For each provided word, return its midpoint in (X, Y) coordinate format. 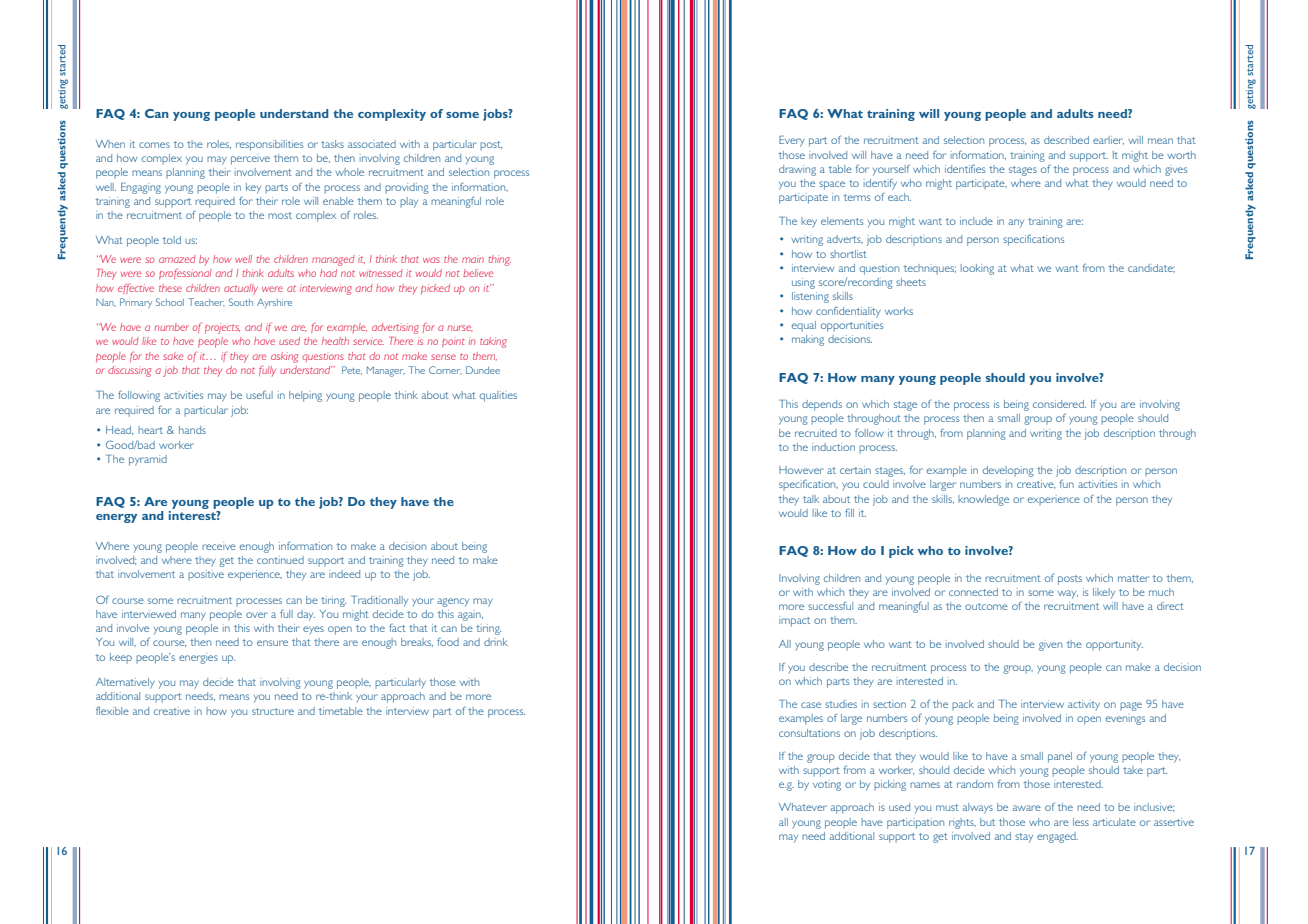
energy (116, 518)
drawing (797, 170)
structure (273, 711)
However (801, 470)
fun (1067, 483)
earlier (1108, 140)
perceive (250, 159)
